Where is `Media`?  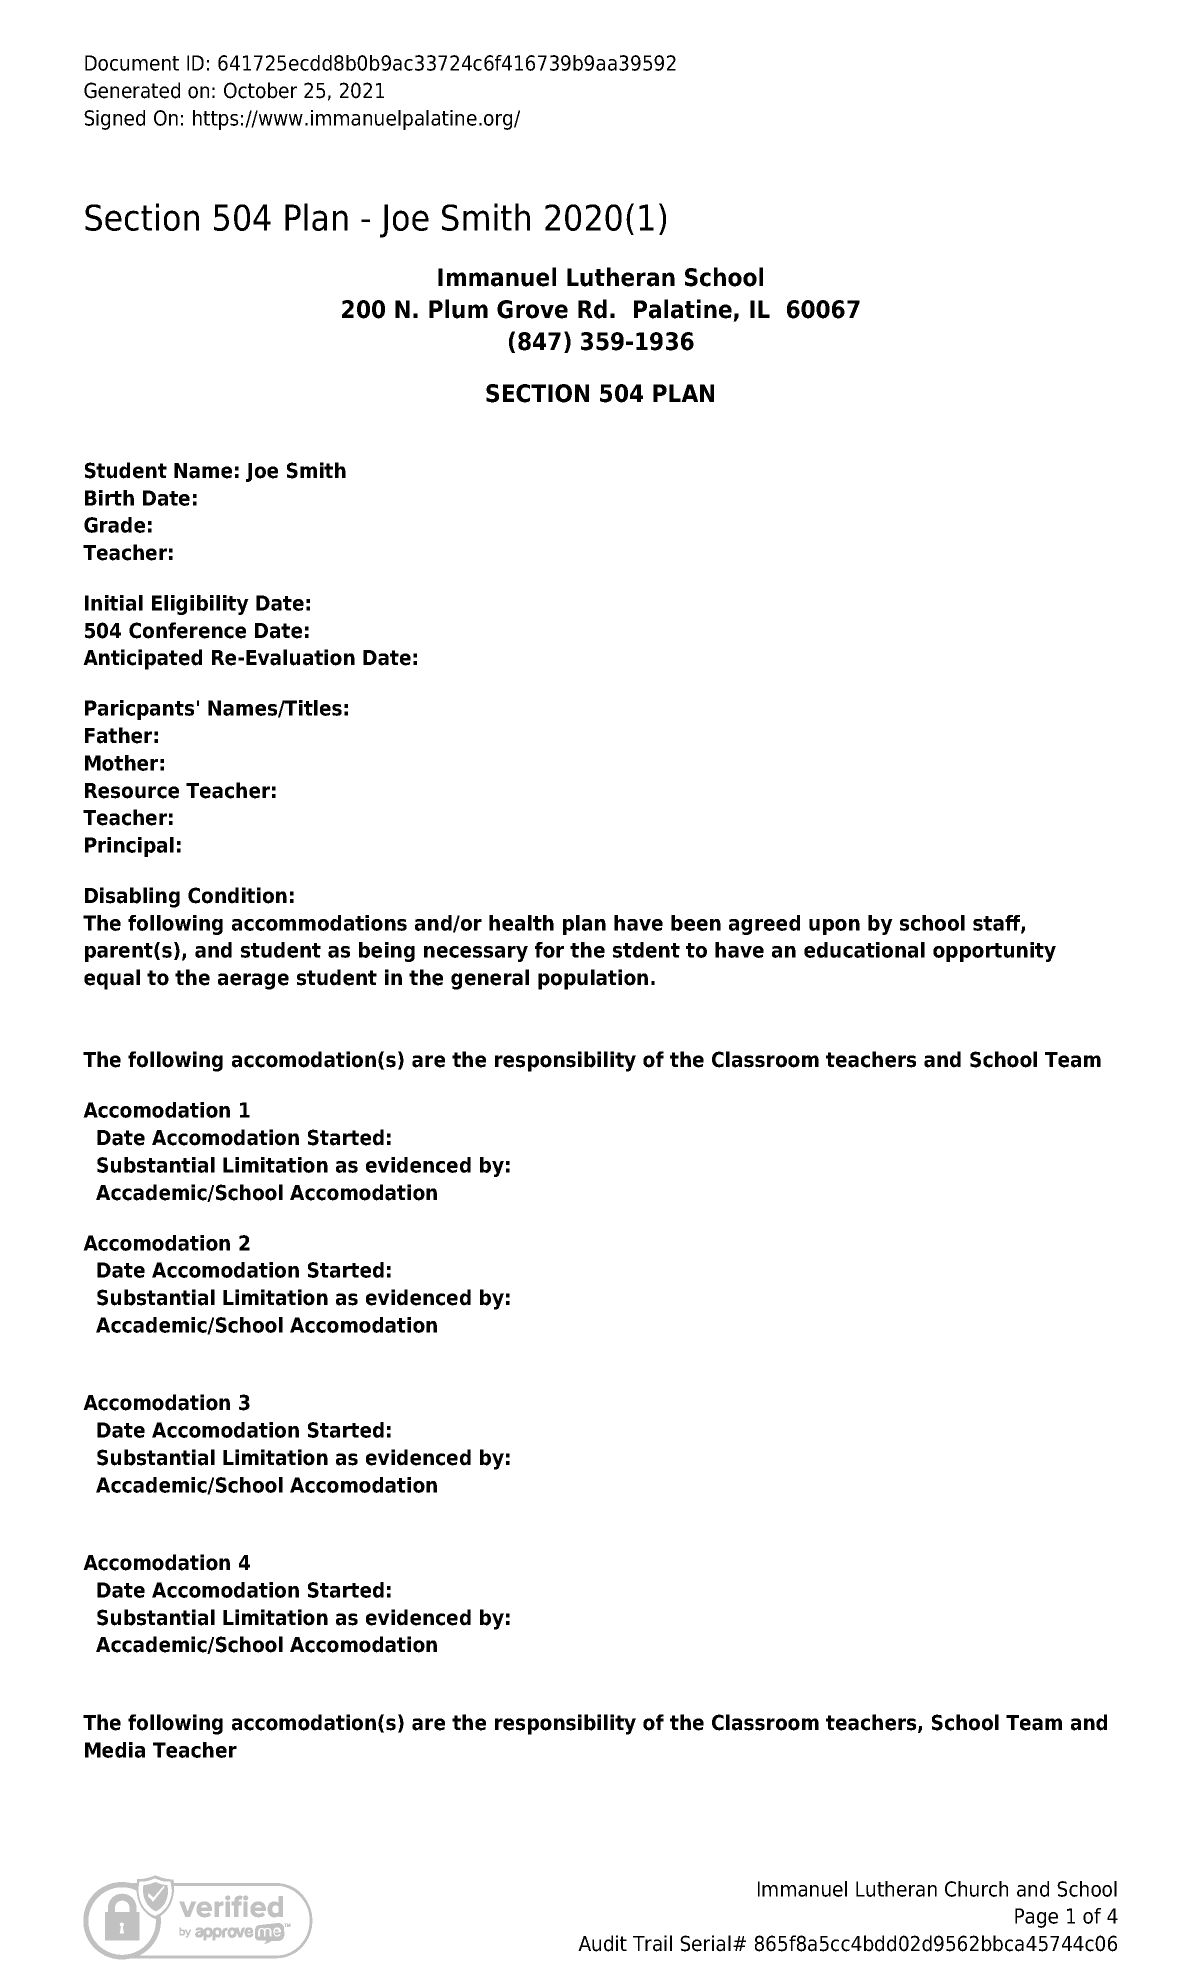 Media is located at coordinates (115, 1750).
